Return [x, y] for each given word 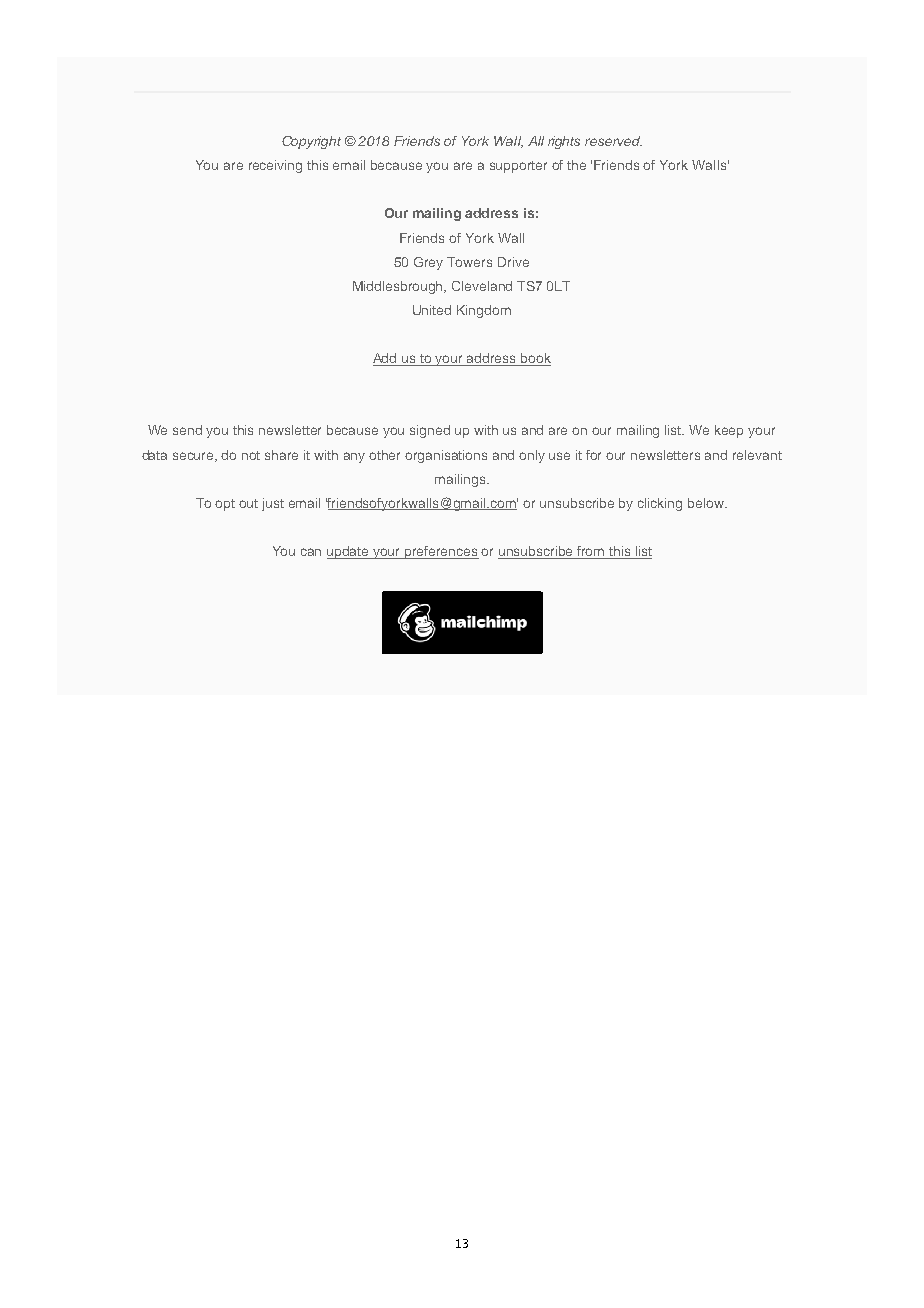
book [535, 359]
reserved [613, 141]
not [251, 455]
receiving [275, 166]
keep [729, 431]
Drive [513, 262]
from [591, 552]
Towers [469, 262]
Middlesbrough [399, 287]
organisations [446, 456]
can [311, 552]
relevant [757, 455]
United [432, 310]
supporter [518, 167]
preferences [441, 552]
